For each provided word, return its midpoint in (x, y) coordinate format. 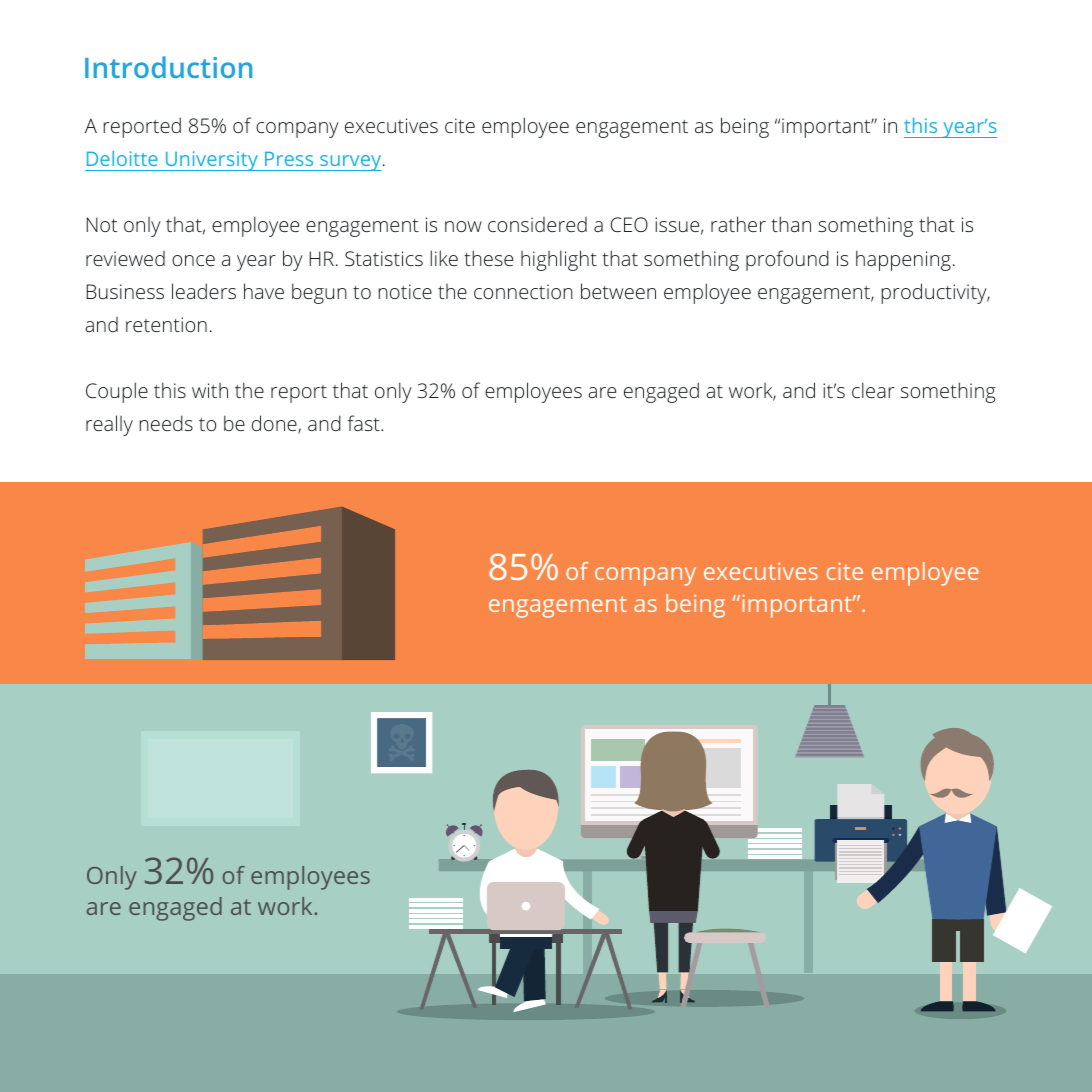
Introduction (168, 67)
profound (787, 260)
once (193, 260)
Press (289, 159)
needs (166, 423)
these (488, 258)
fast (364, 423)
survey (351, 163)
